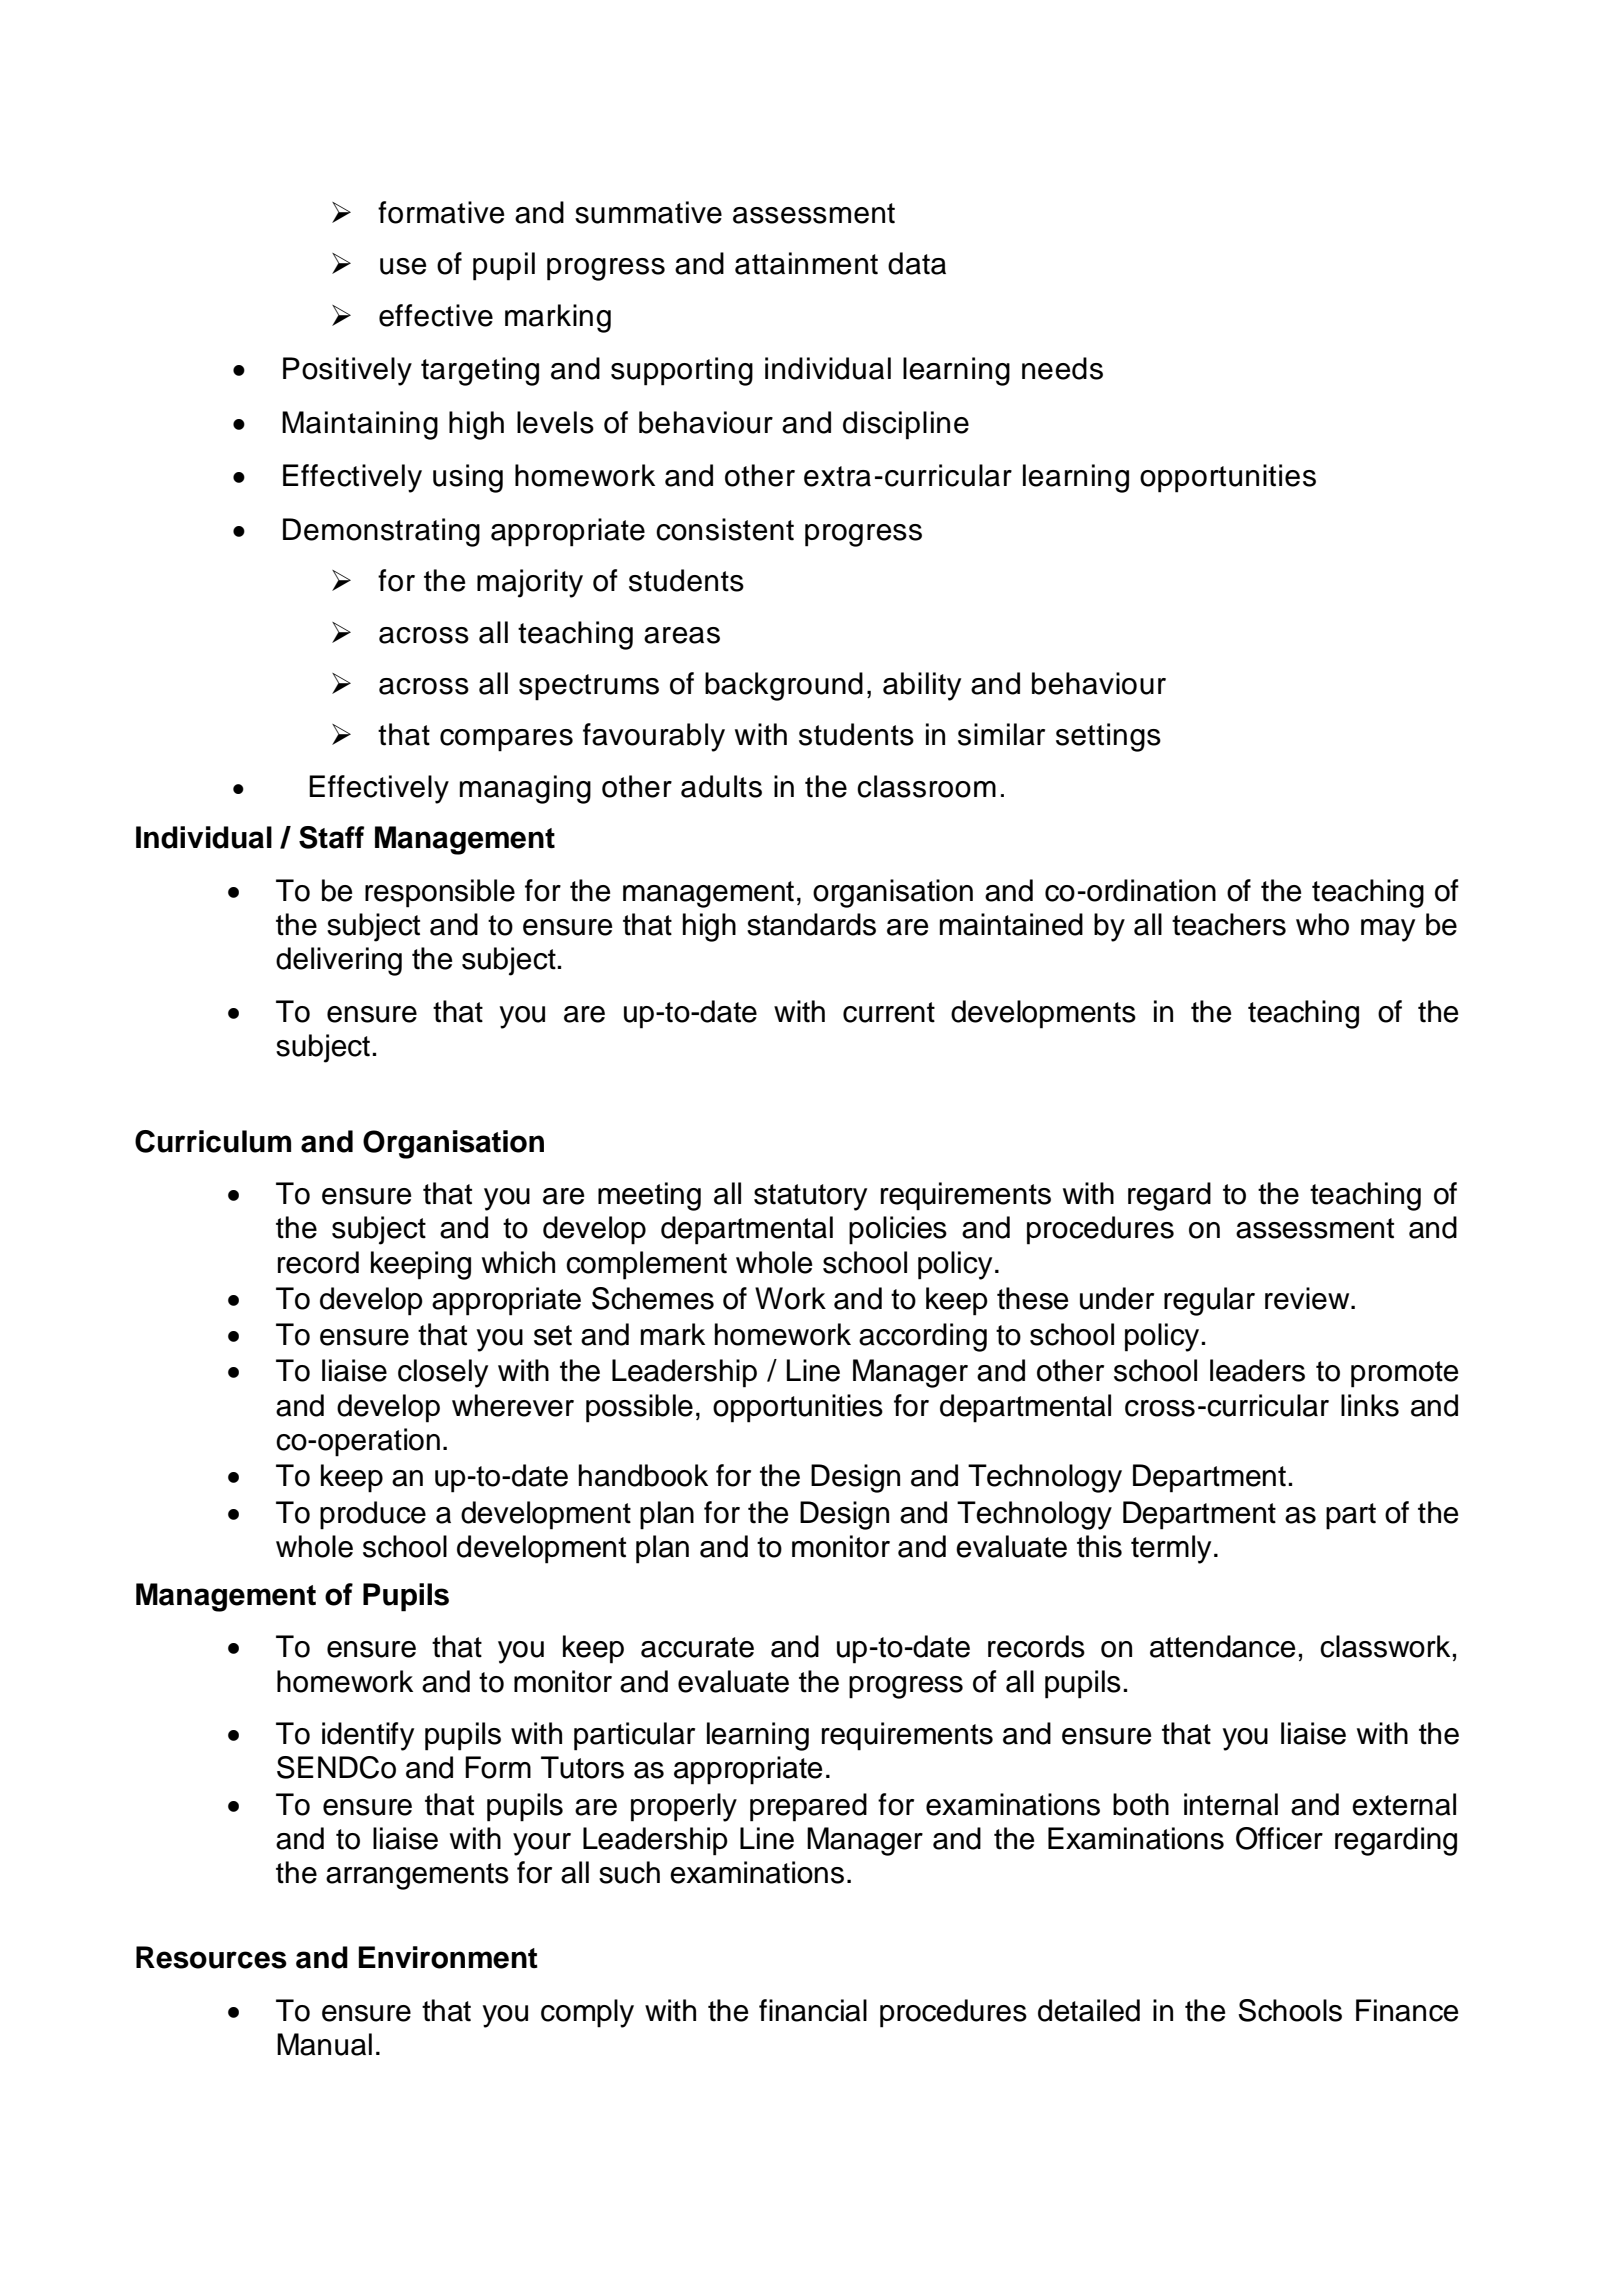  Describe the element at coordinates (1308, 1298) in the image. I see `review` at that location.
